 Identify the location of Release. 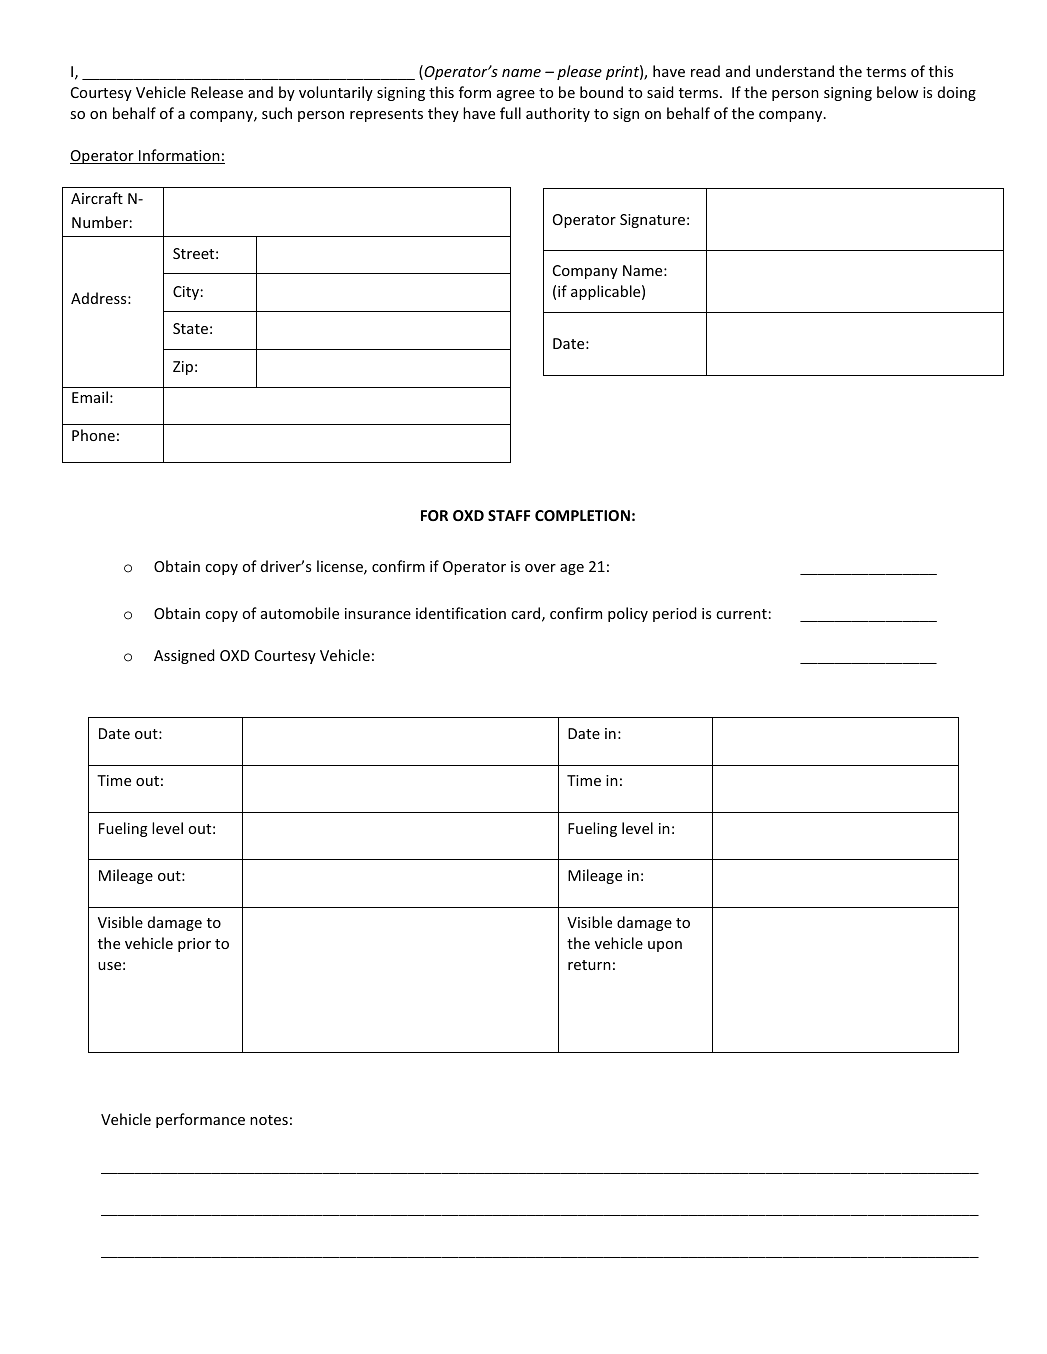
(217, 92).
